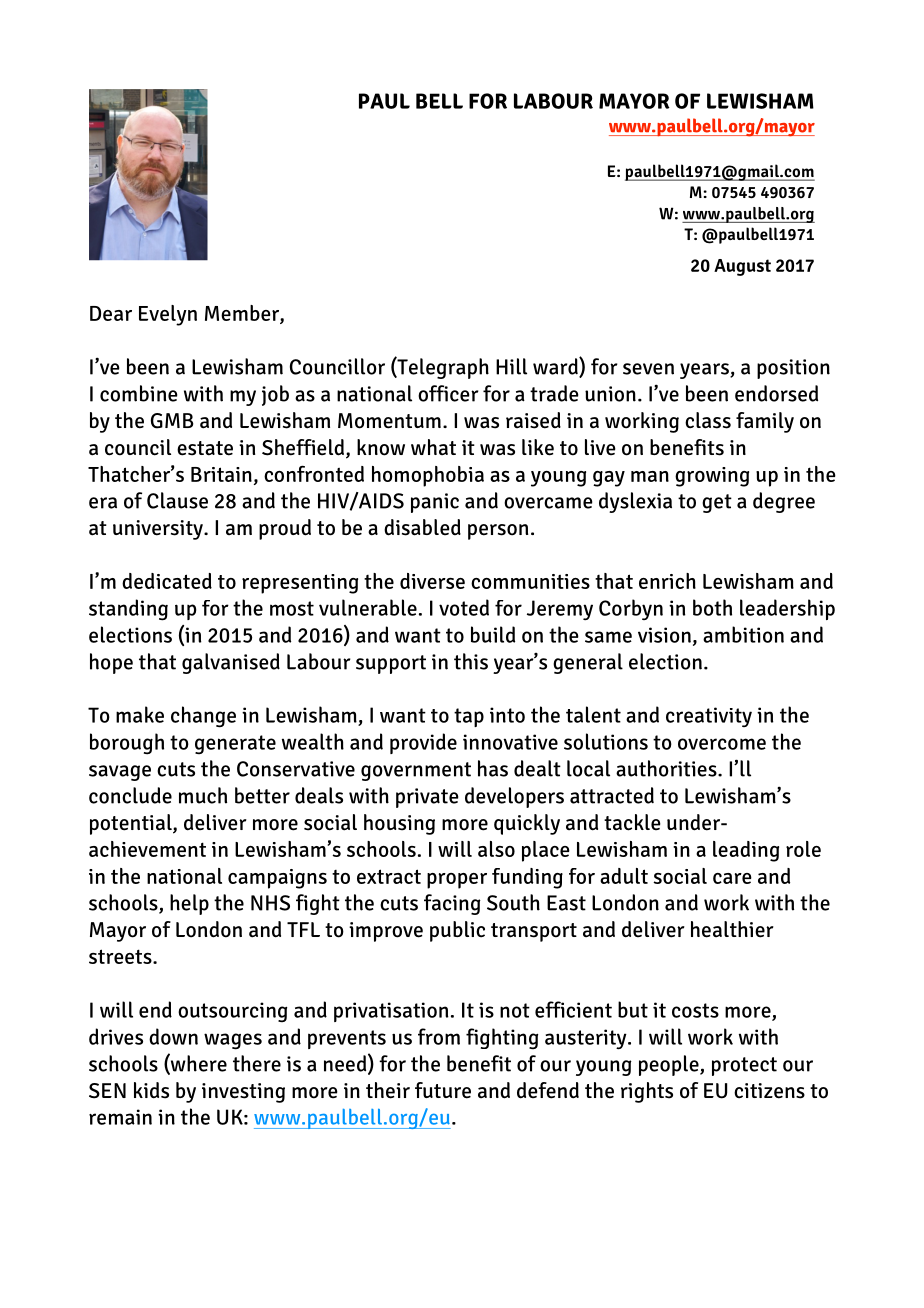  I want to click on tap, so click(469, 717).
